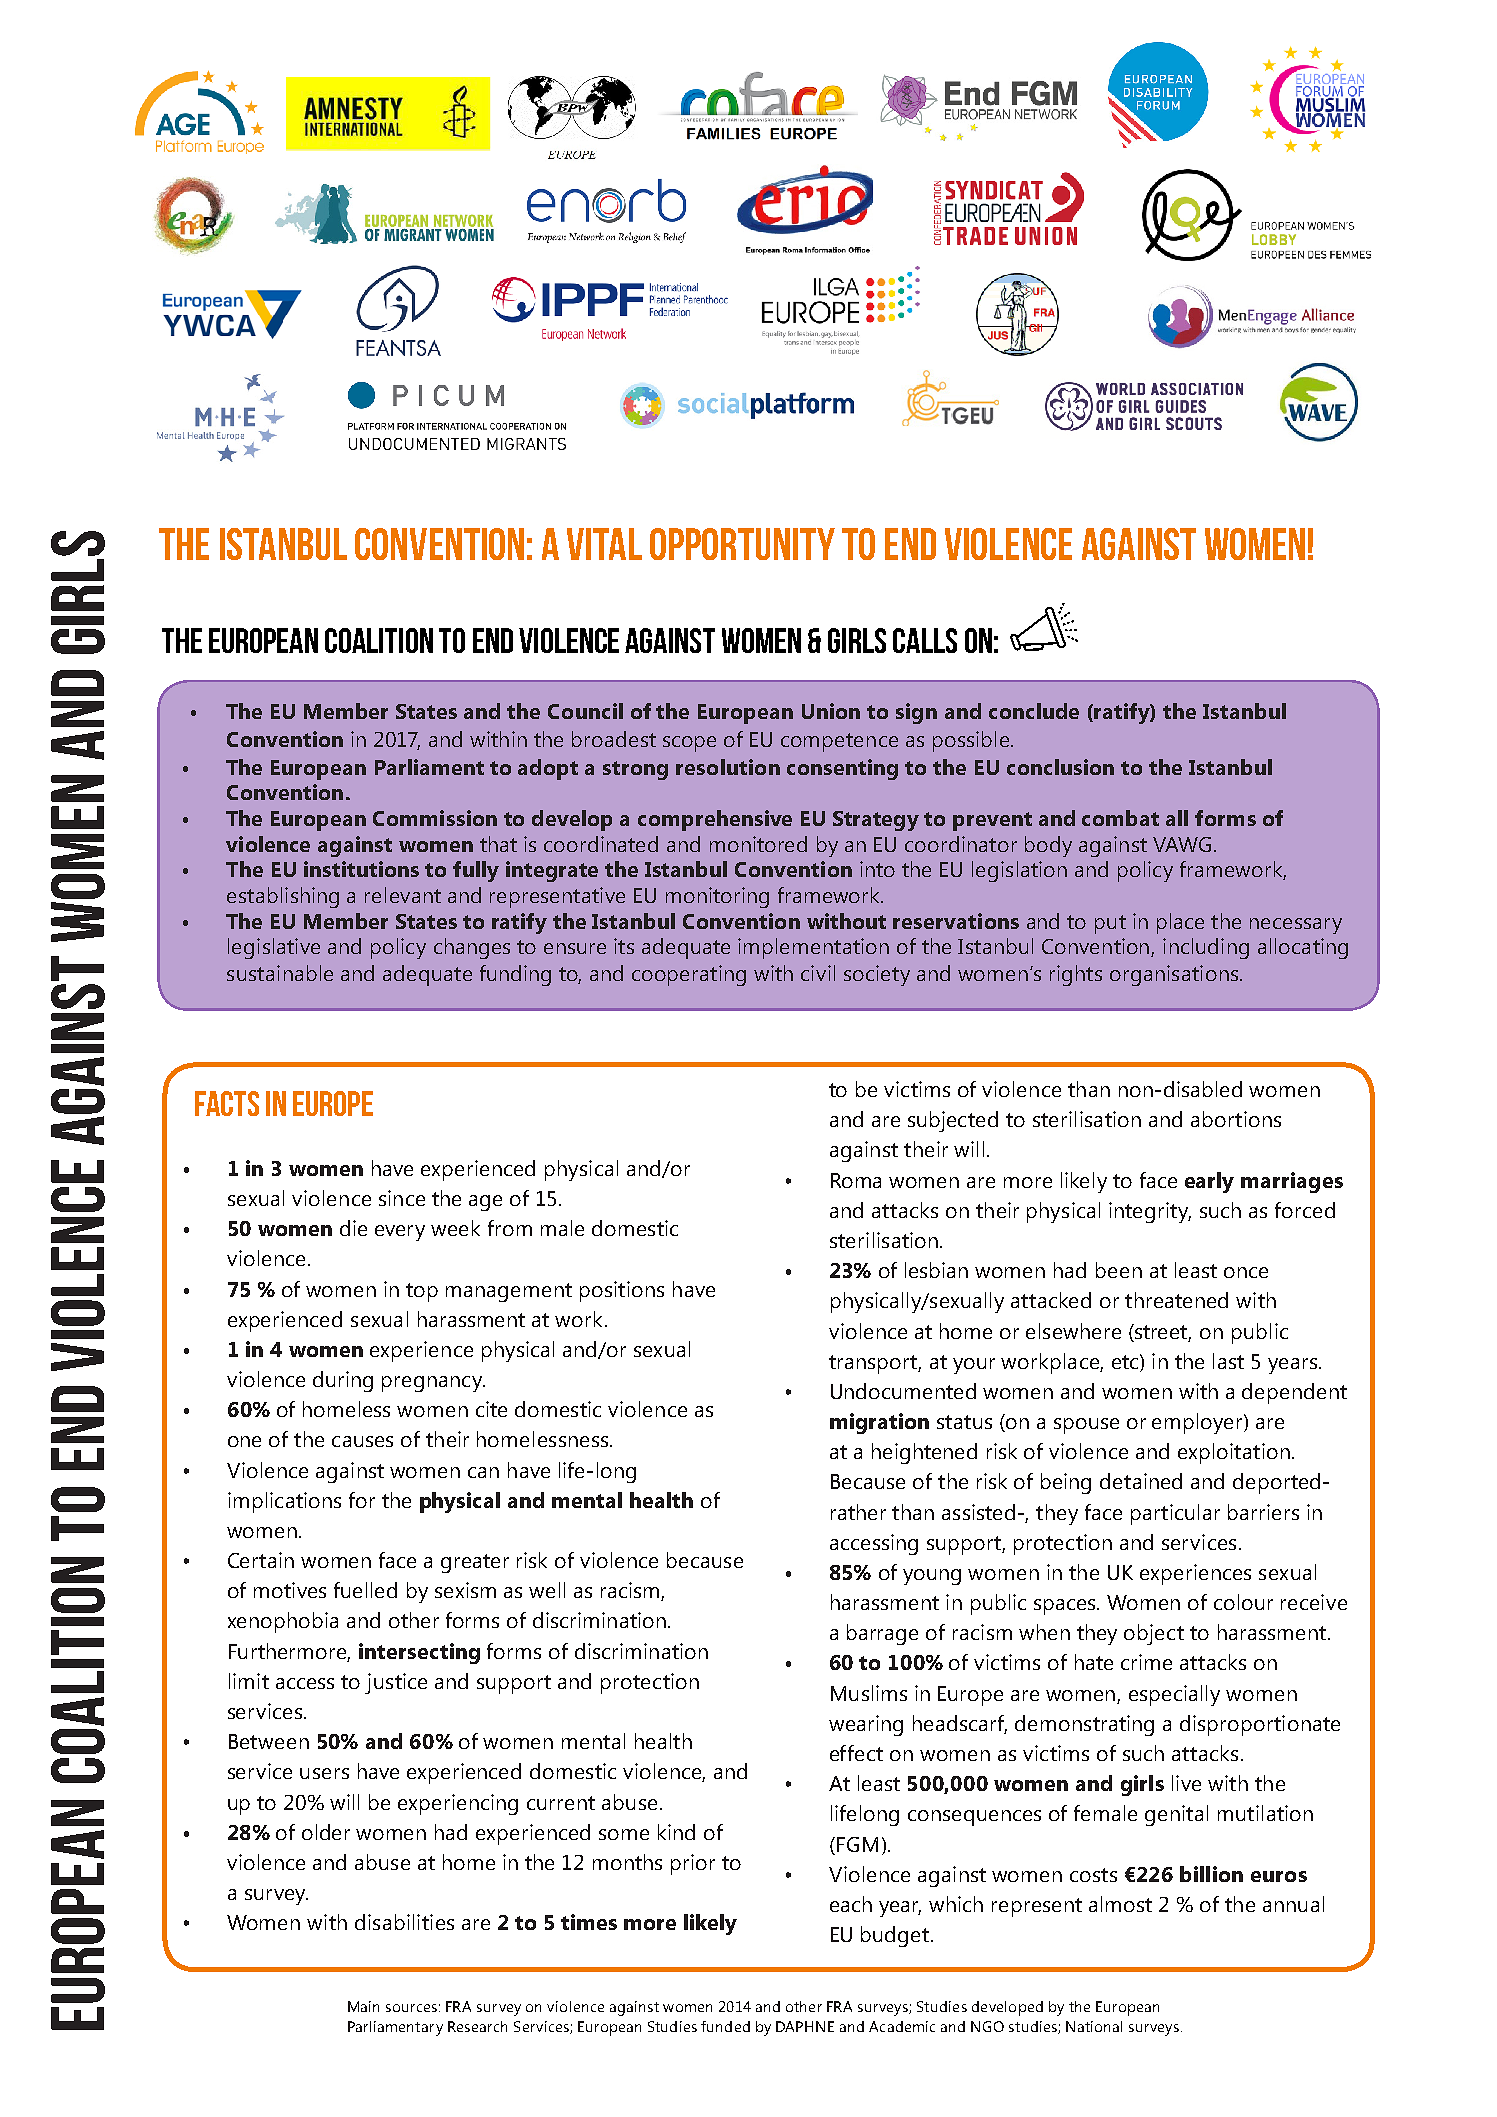 This document has height=2117, width=1497. Describe the element at coordinates (805, 2026) in the document. I see `DAPHNE` at that location.
